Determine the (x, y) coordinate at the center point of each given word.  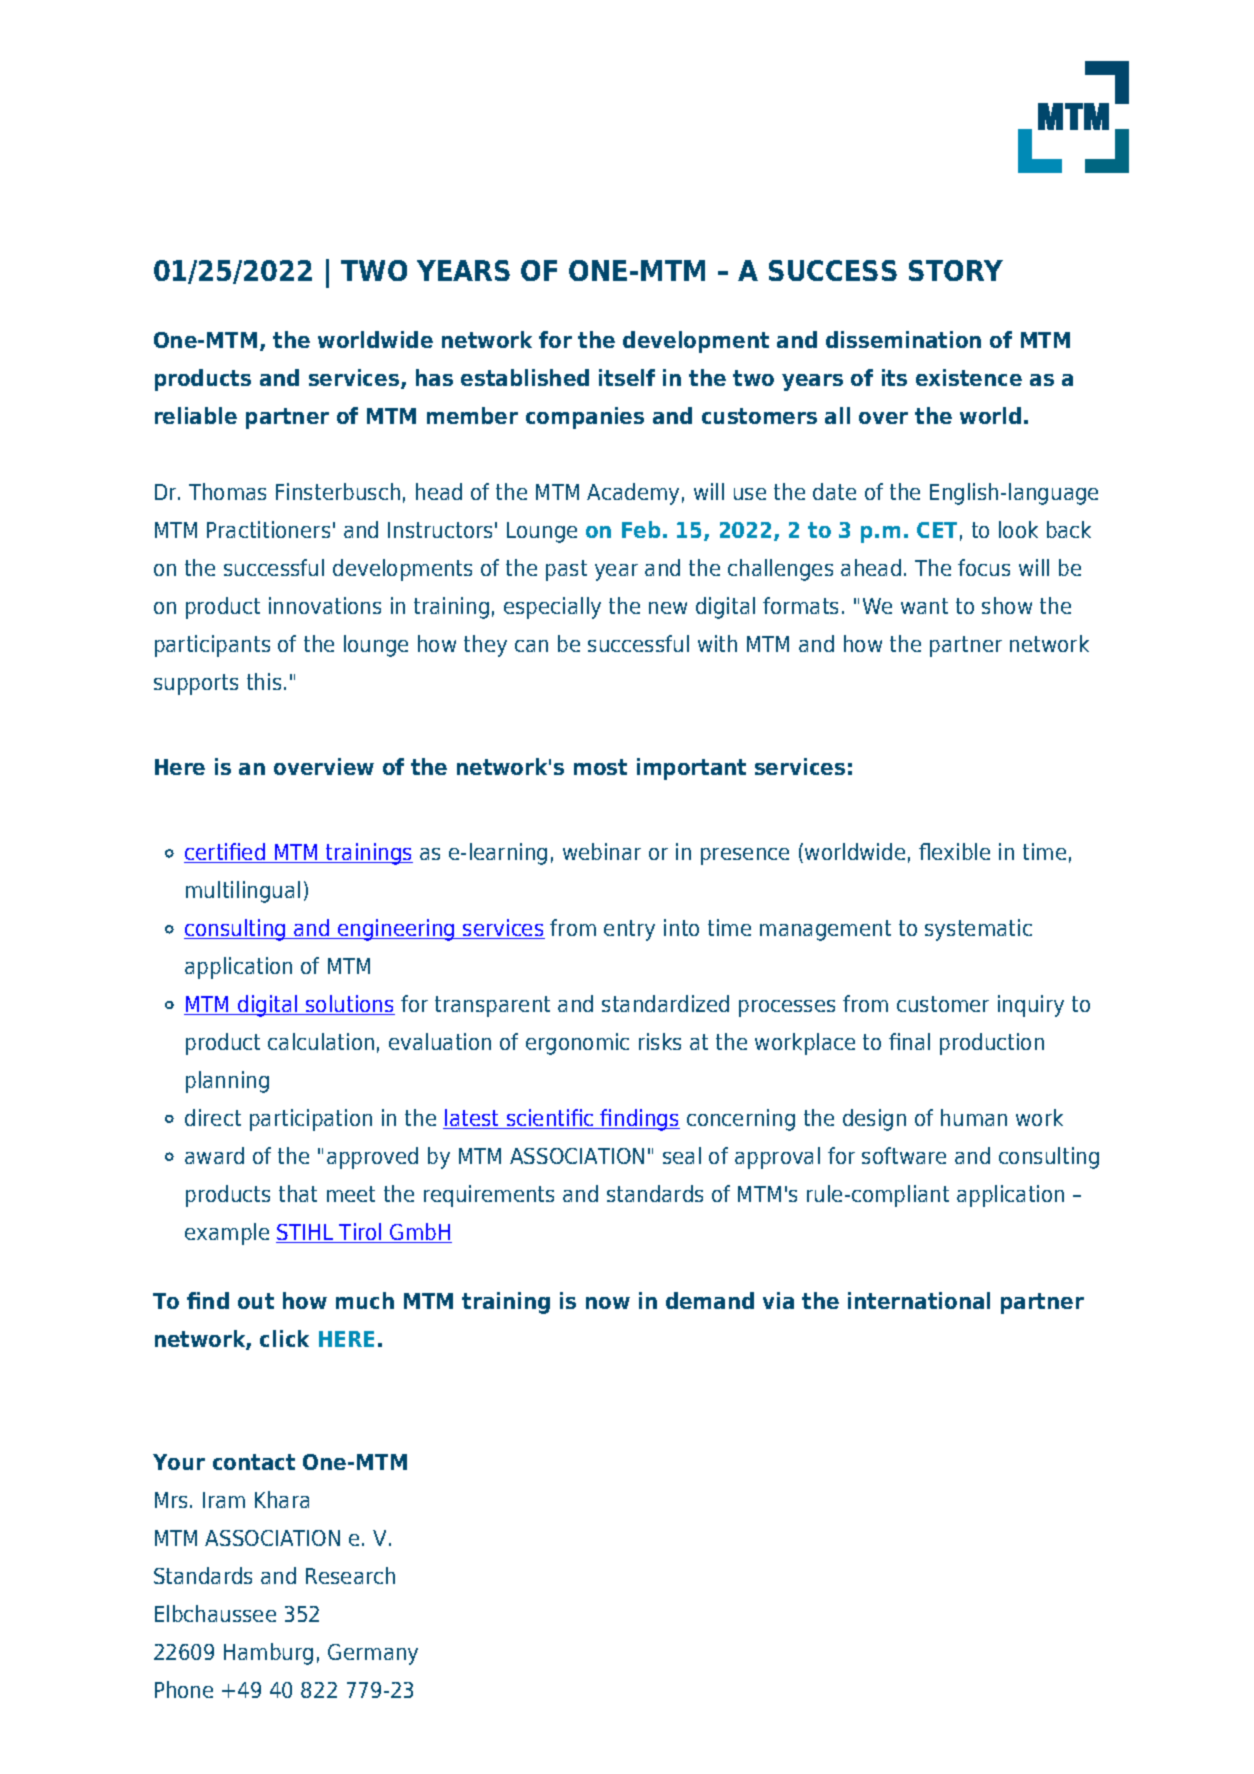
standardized (665, 1003)
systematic (978, 930)
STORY (956, 270)
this (264, 681)
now (608, 1303)
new (668, 608)
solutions (349, 1005)
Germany (373, 1654)
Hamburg (268, 1654)
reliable (196, 415)
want (924, 606)
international (919, 1300)
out (256, 1301)
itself (627, 377)
